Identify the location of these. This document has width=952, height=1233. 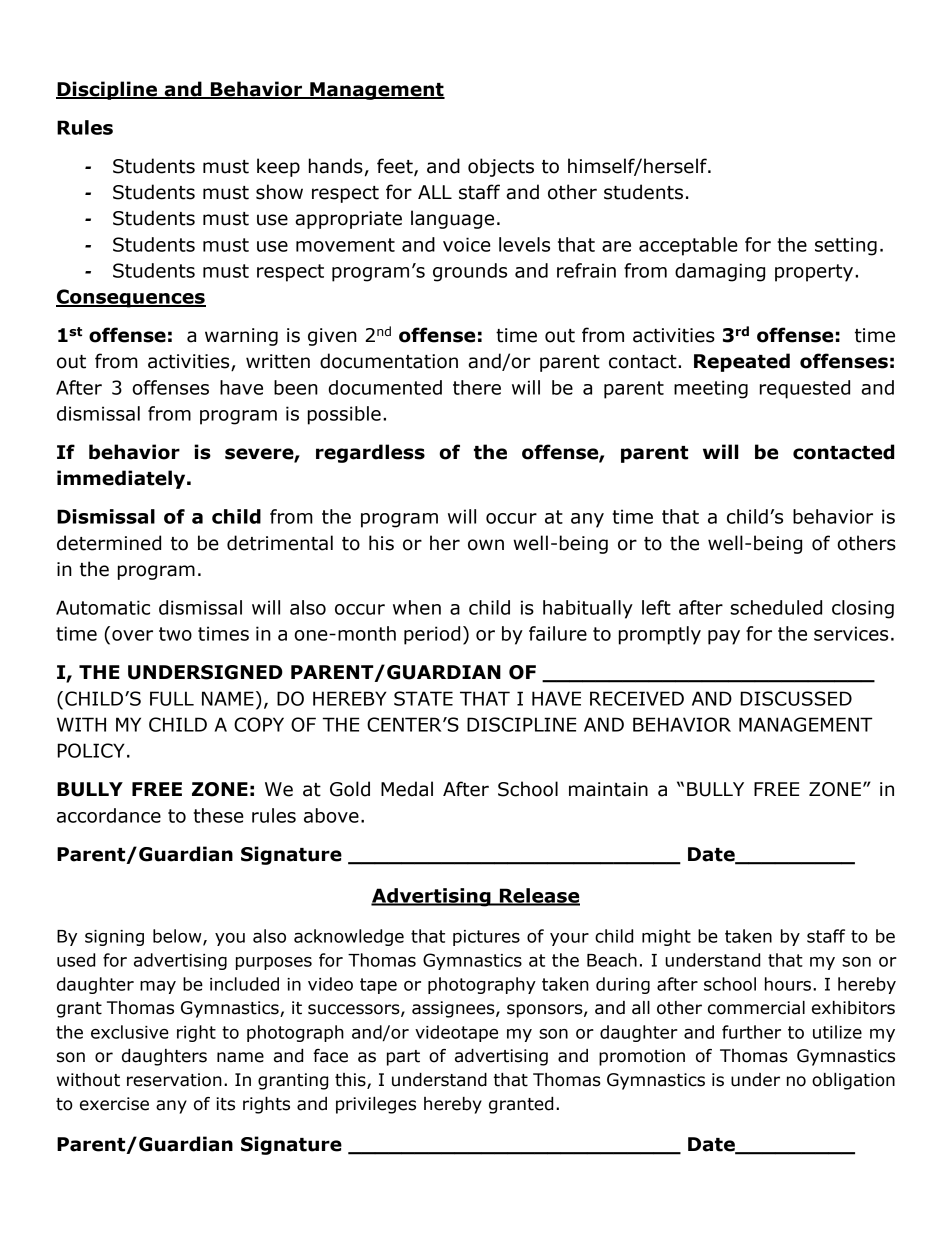
(218, 815).
